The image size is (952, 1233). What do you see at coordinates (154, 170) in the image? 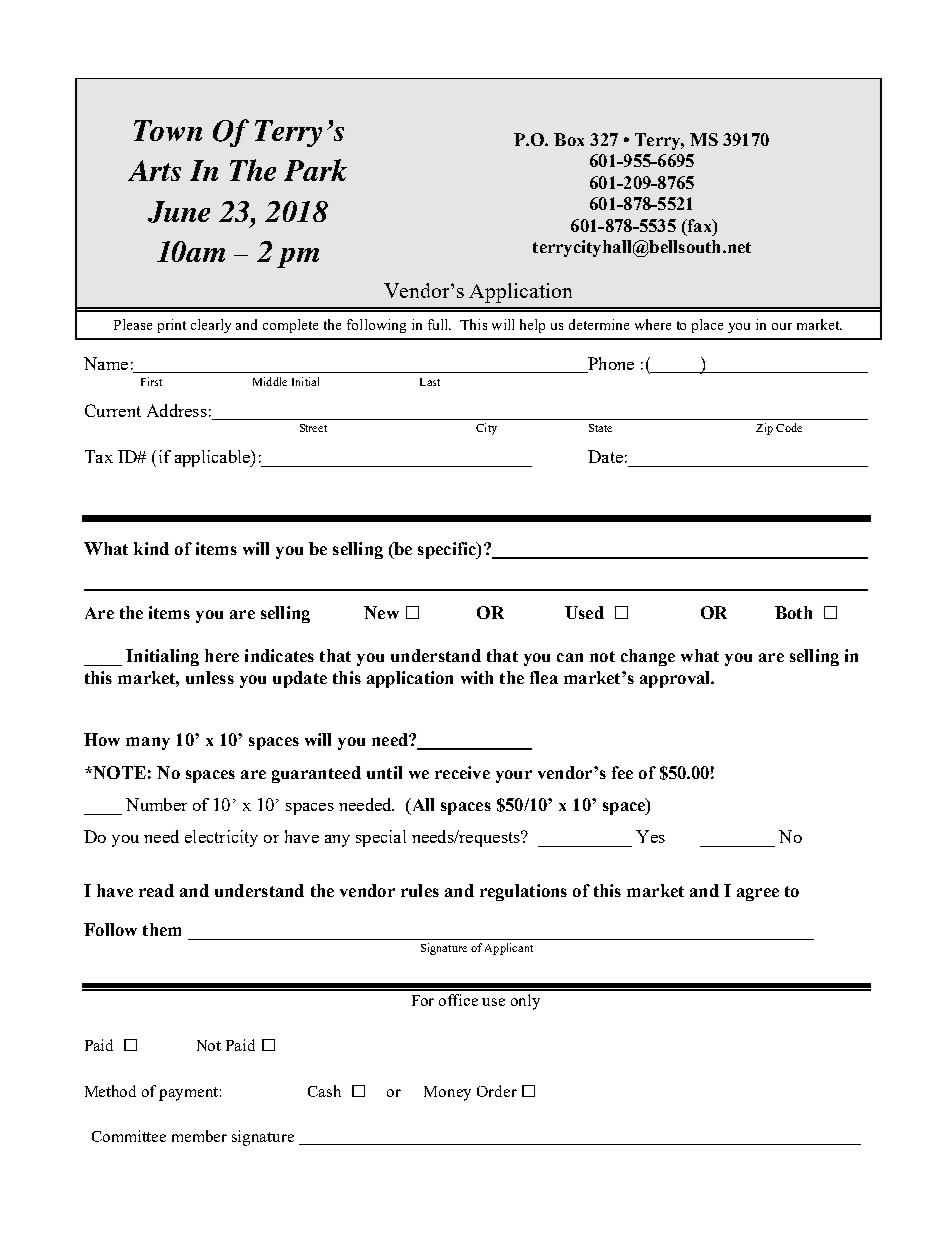
I see `Arts` at bounding box center [154, 170].
